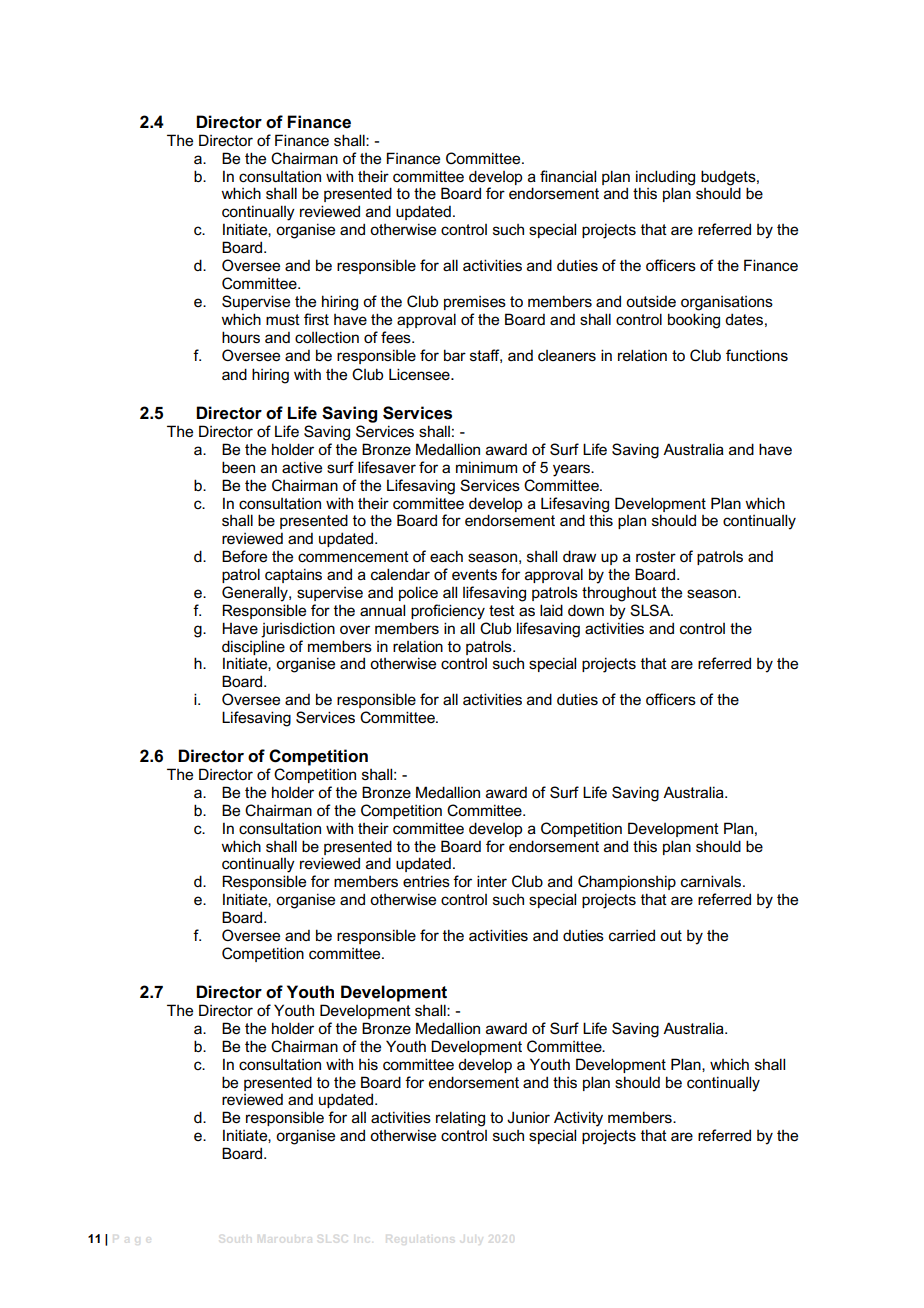 This page has width=924, height=1308. What do you see at coordinates (665, 178) in the page?
I see `including` at bounding box center [665, 178].
